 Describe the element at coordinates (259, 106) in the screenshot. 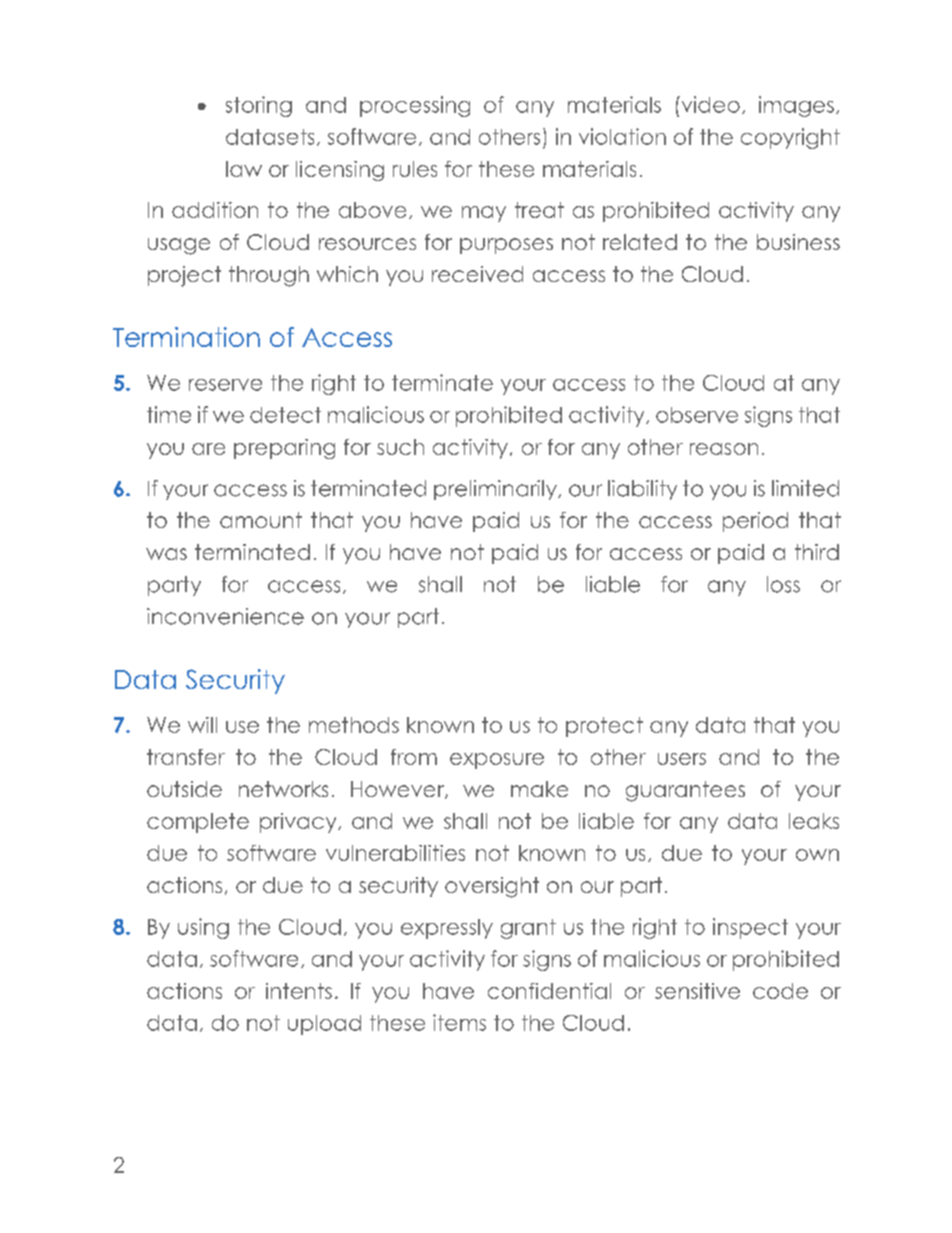

I see `storing` at that location.
